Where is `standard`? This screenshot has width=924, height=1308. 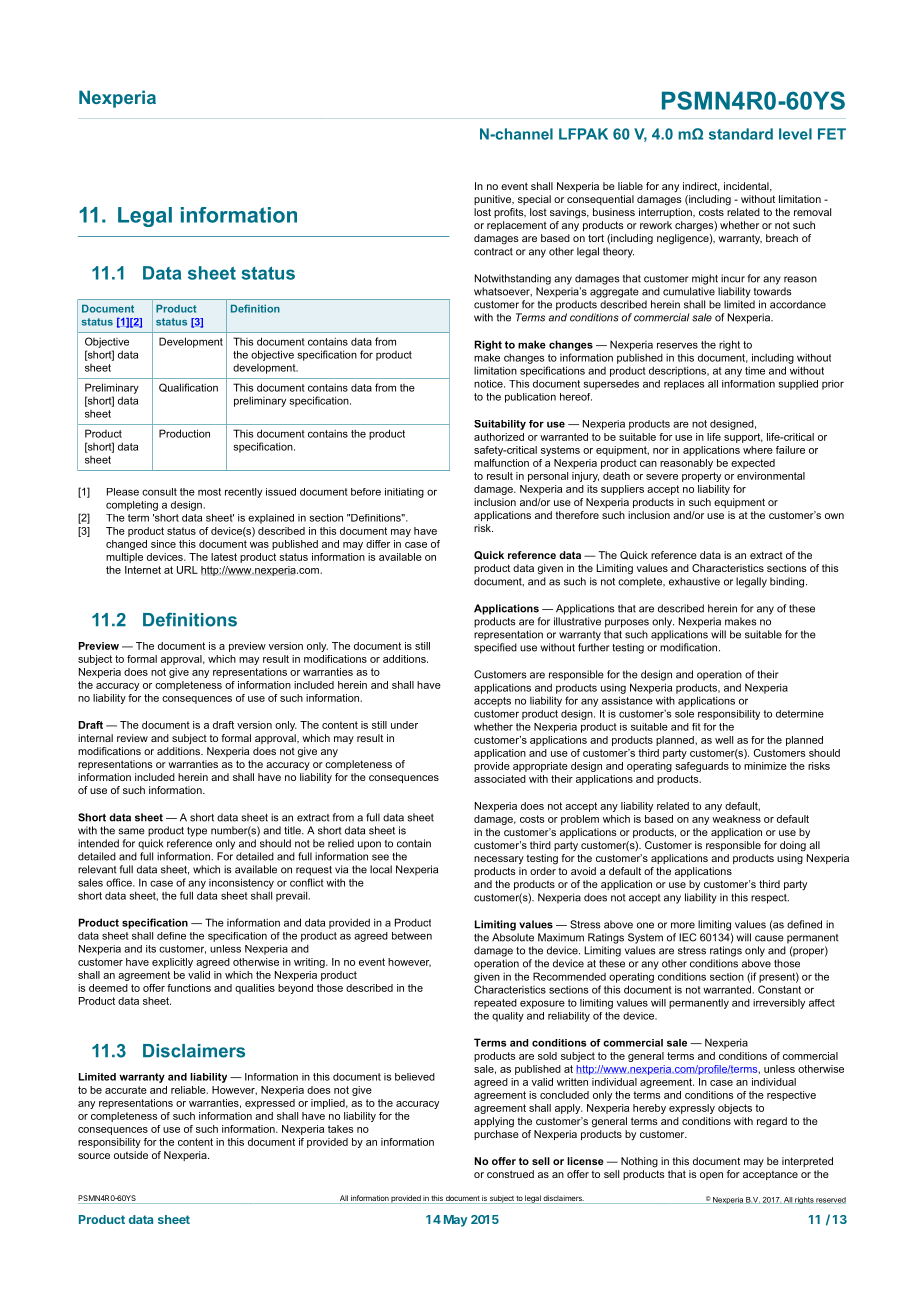
standard is located at coordinates (741, 134).
